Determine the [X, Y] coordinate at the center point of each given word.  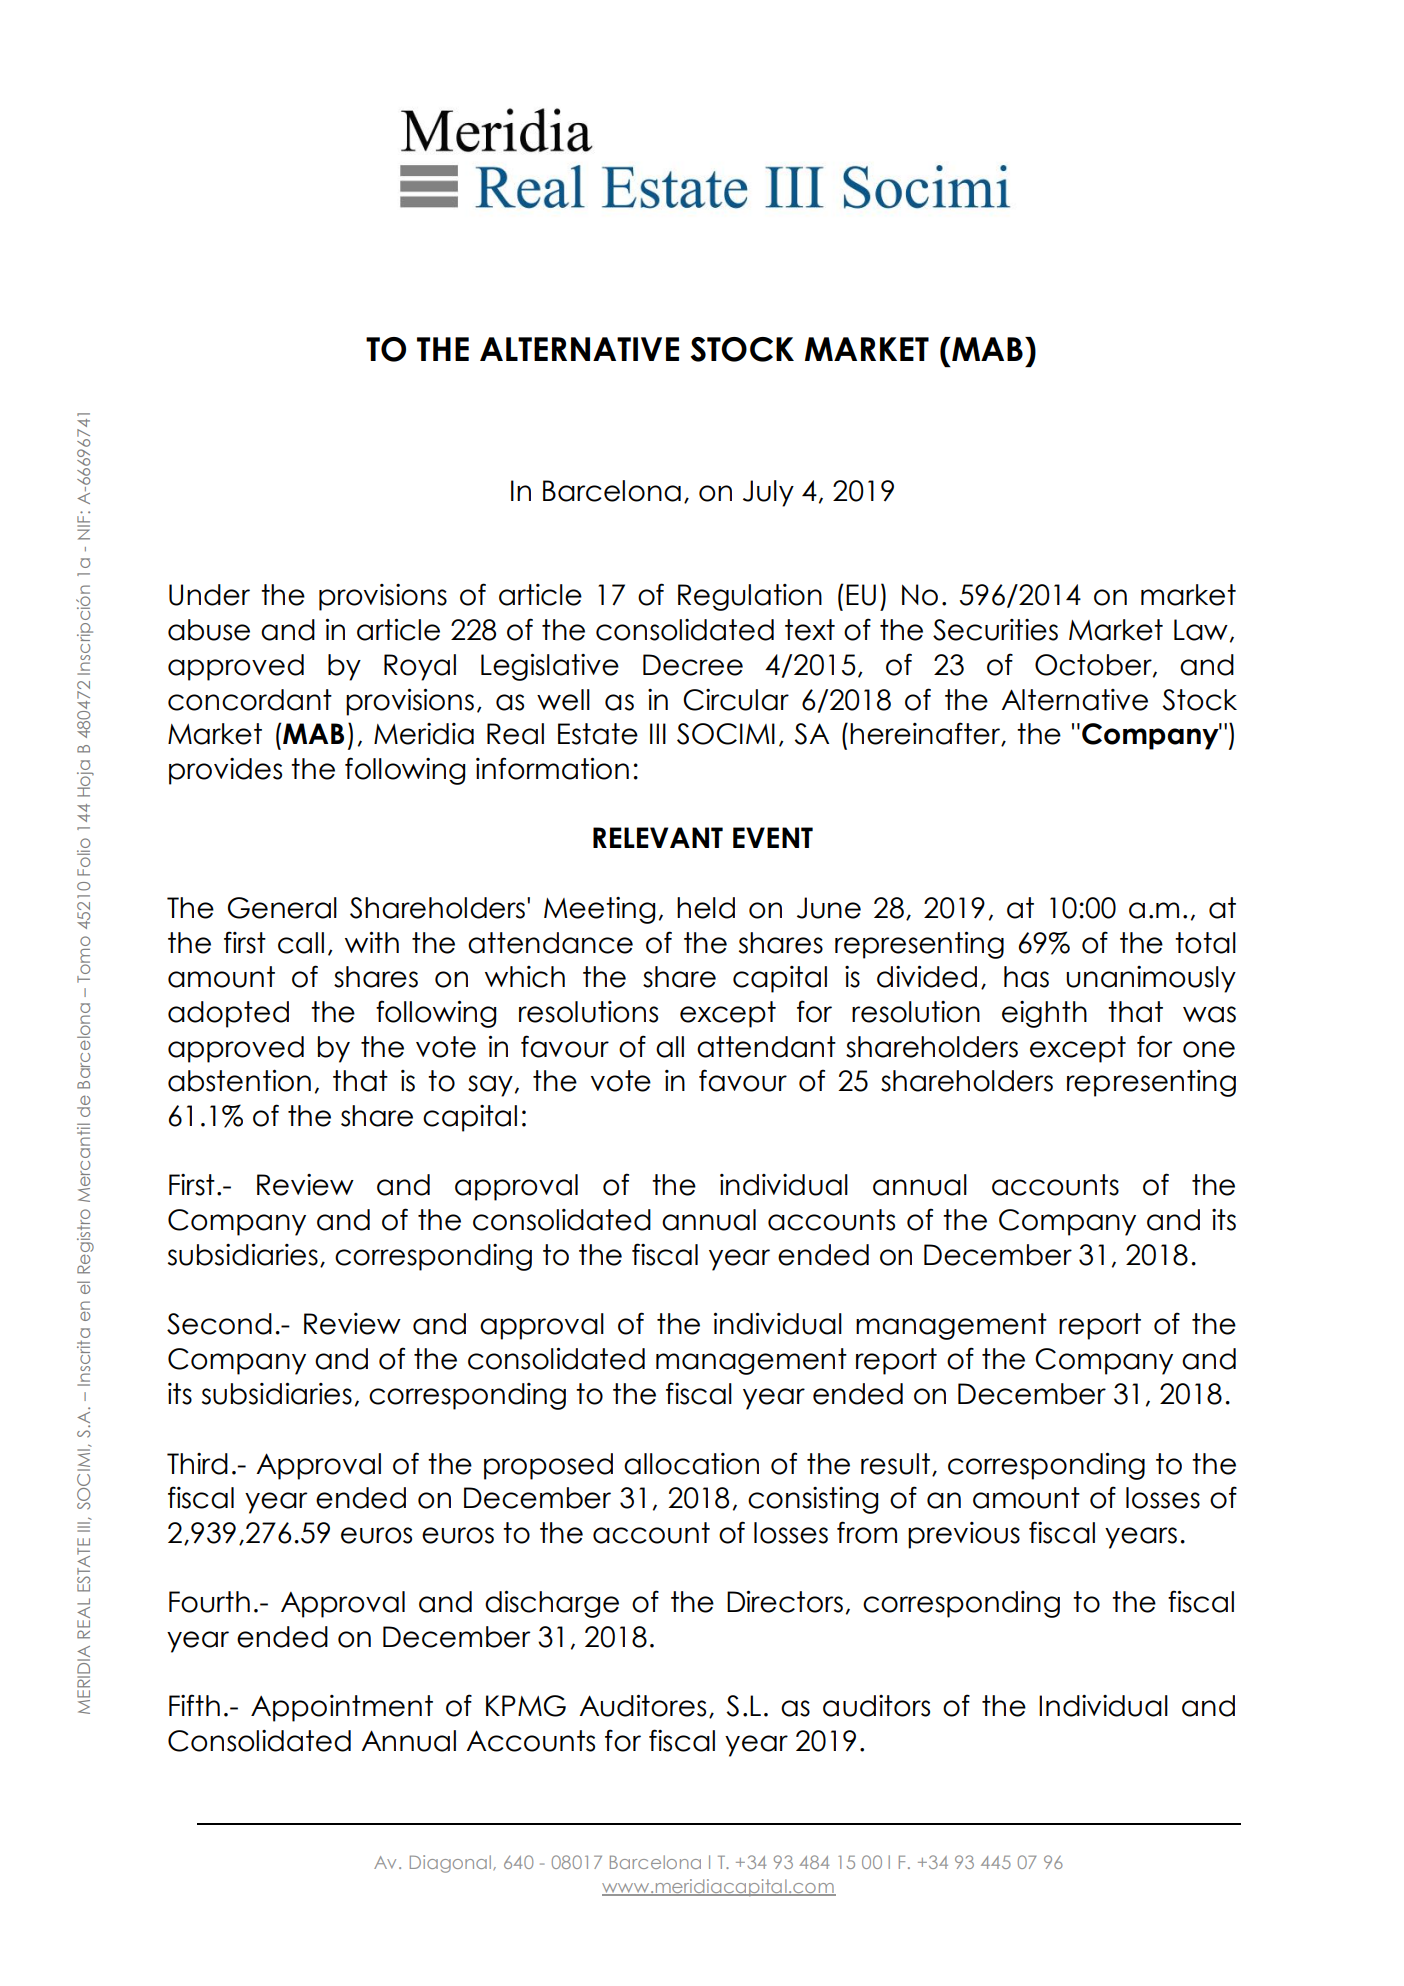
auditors [876, 1706]
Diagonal [452, 1864]
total [1205, 943]
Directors [785, 1602]
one [1209, 1049]
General [282, 908]
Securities [995, 630]
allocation [691, 1464]
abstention [239, 1081]
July [768, 493]
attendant [766, 1047]
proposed [548, 1466]
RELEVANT [658, 837]
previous [964, 1535]
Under [209, 595]
